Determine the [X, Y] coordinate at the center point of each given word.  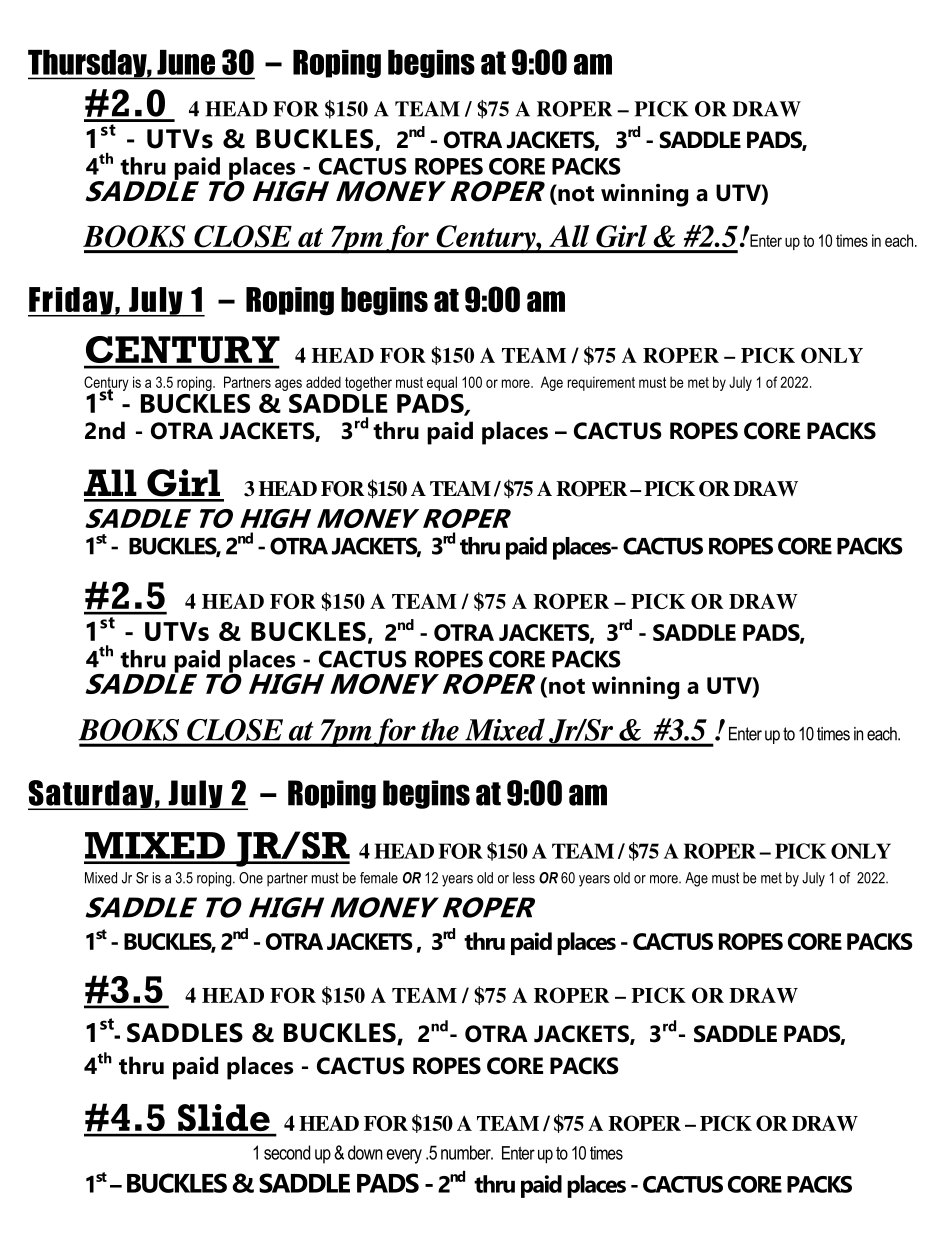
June [186, 62]
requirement [601, 383]
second [287, 1152]
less [524, 878]
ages [288, 385]
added [323, 382]
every [404, 1156]
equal [442, 383]
